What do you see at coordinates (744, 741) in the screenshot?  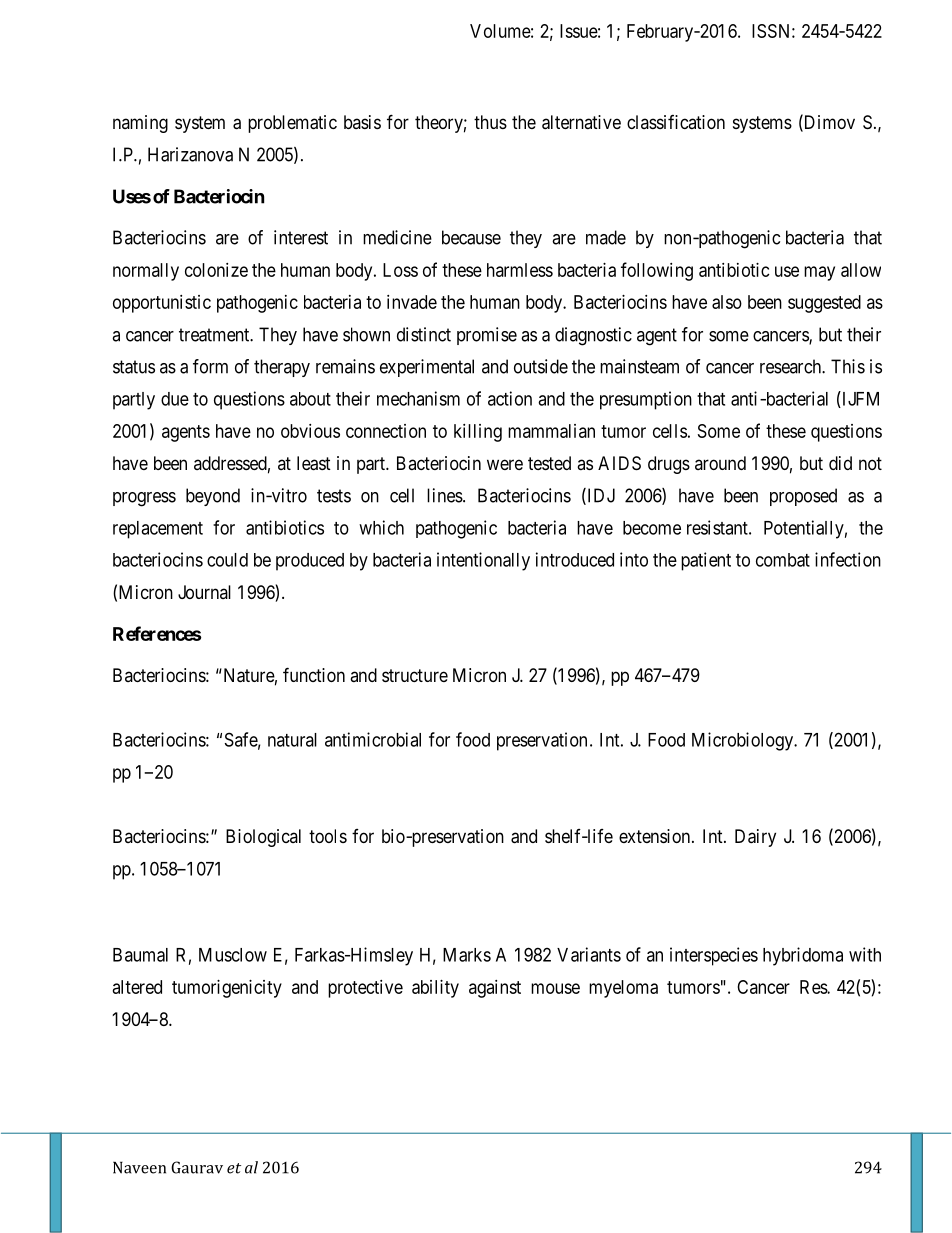 I see `Microbiology` at bounding box center [744, 741].
